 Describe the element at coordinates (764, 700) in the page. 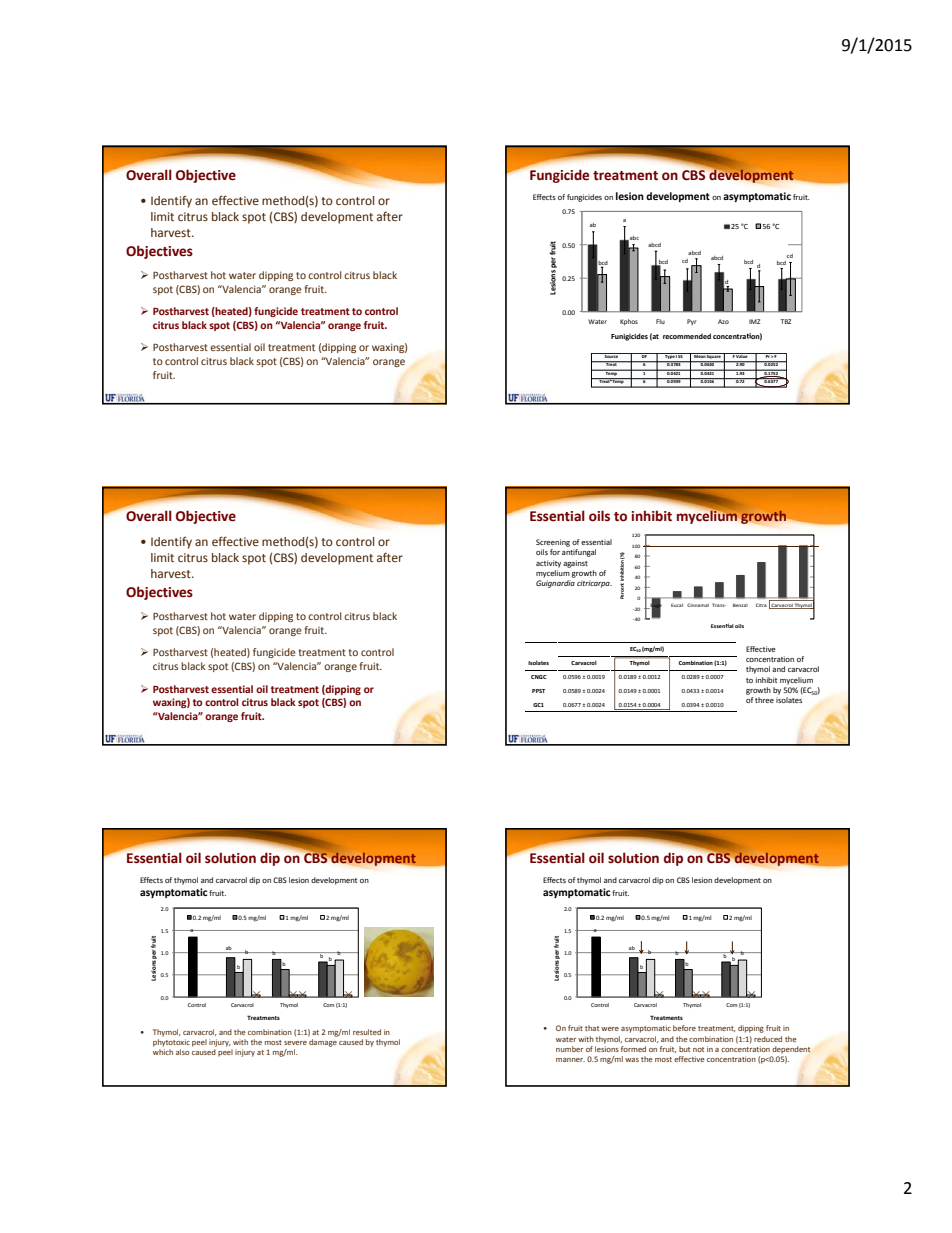

I see `three` at that location.
